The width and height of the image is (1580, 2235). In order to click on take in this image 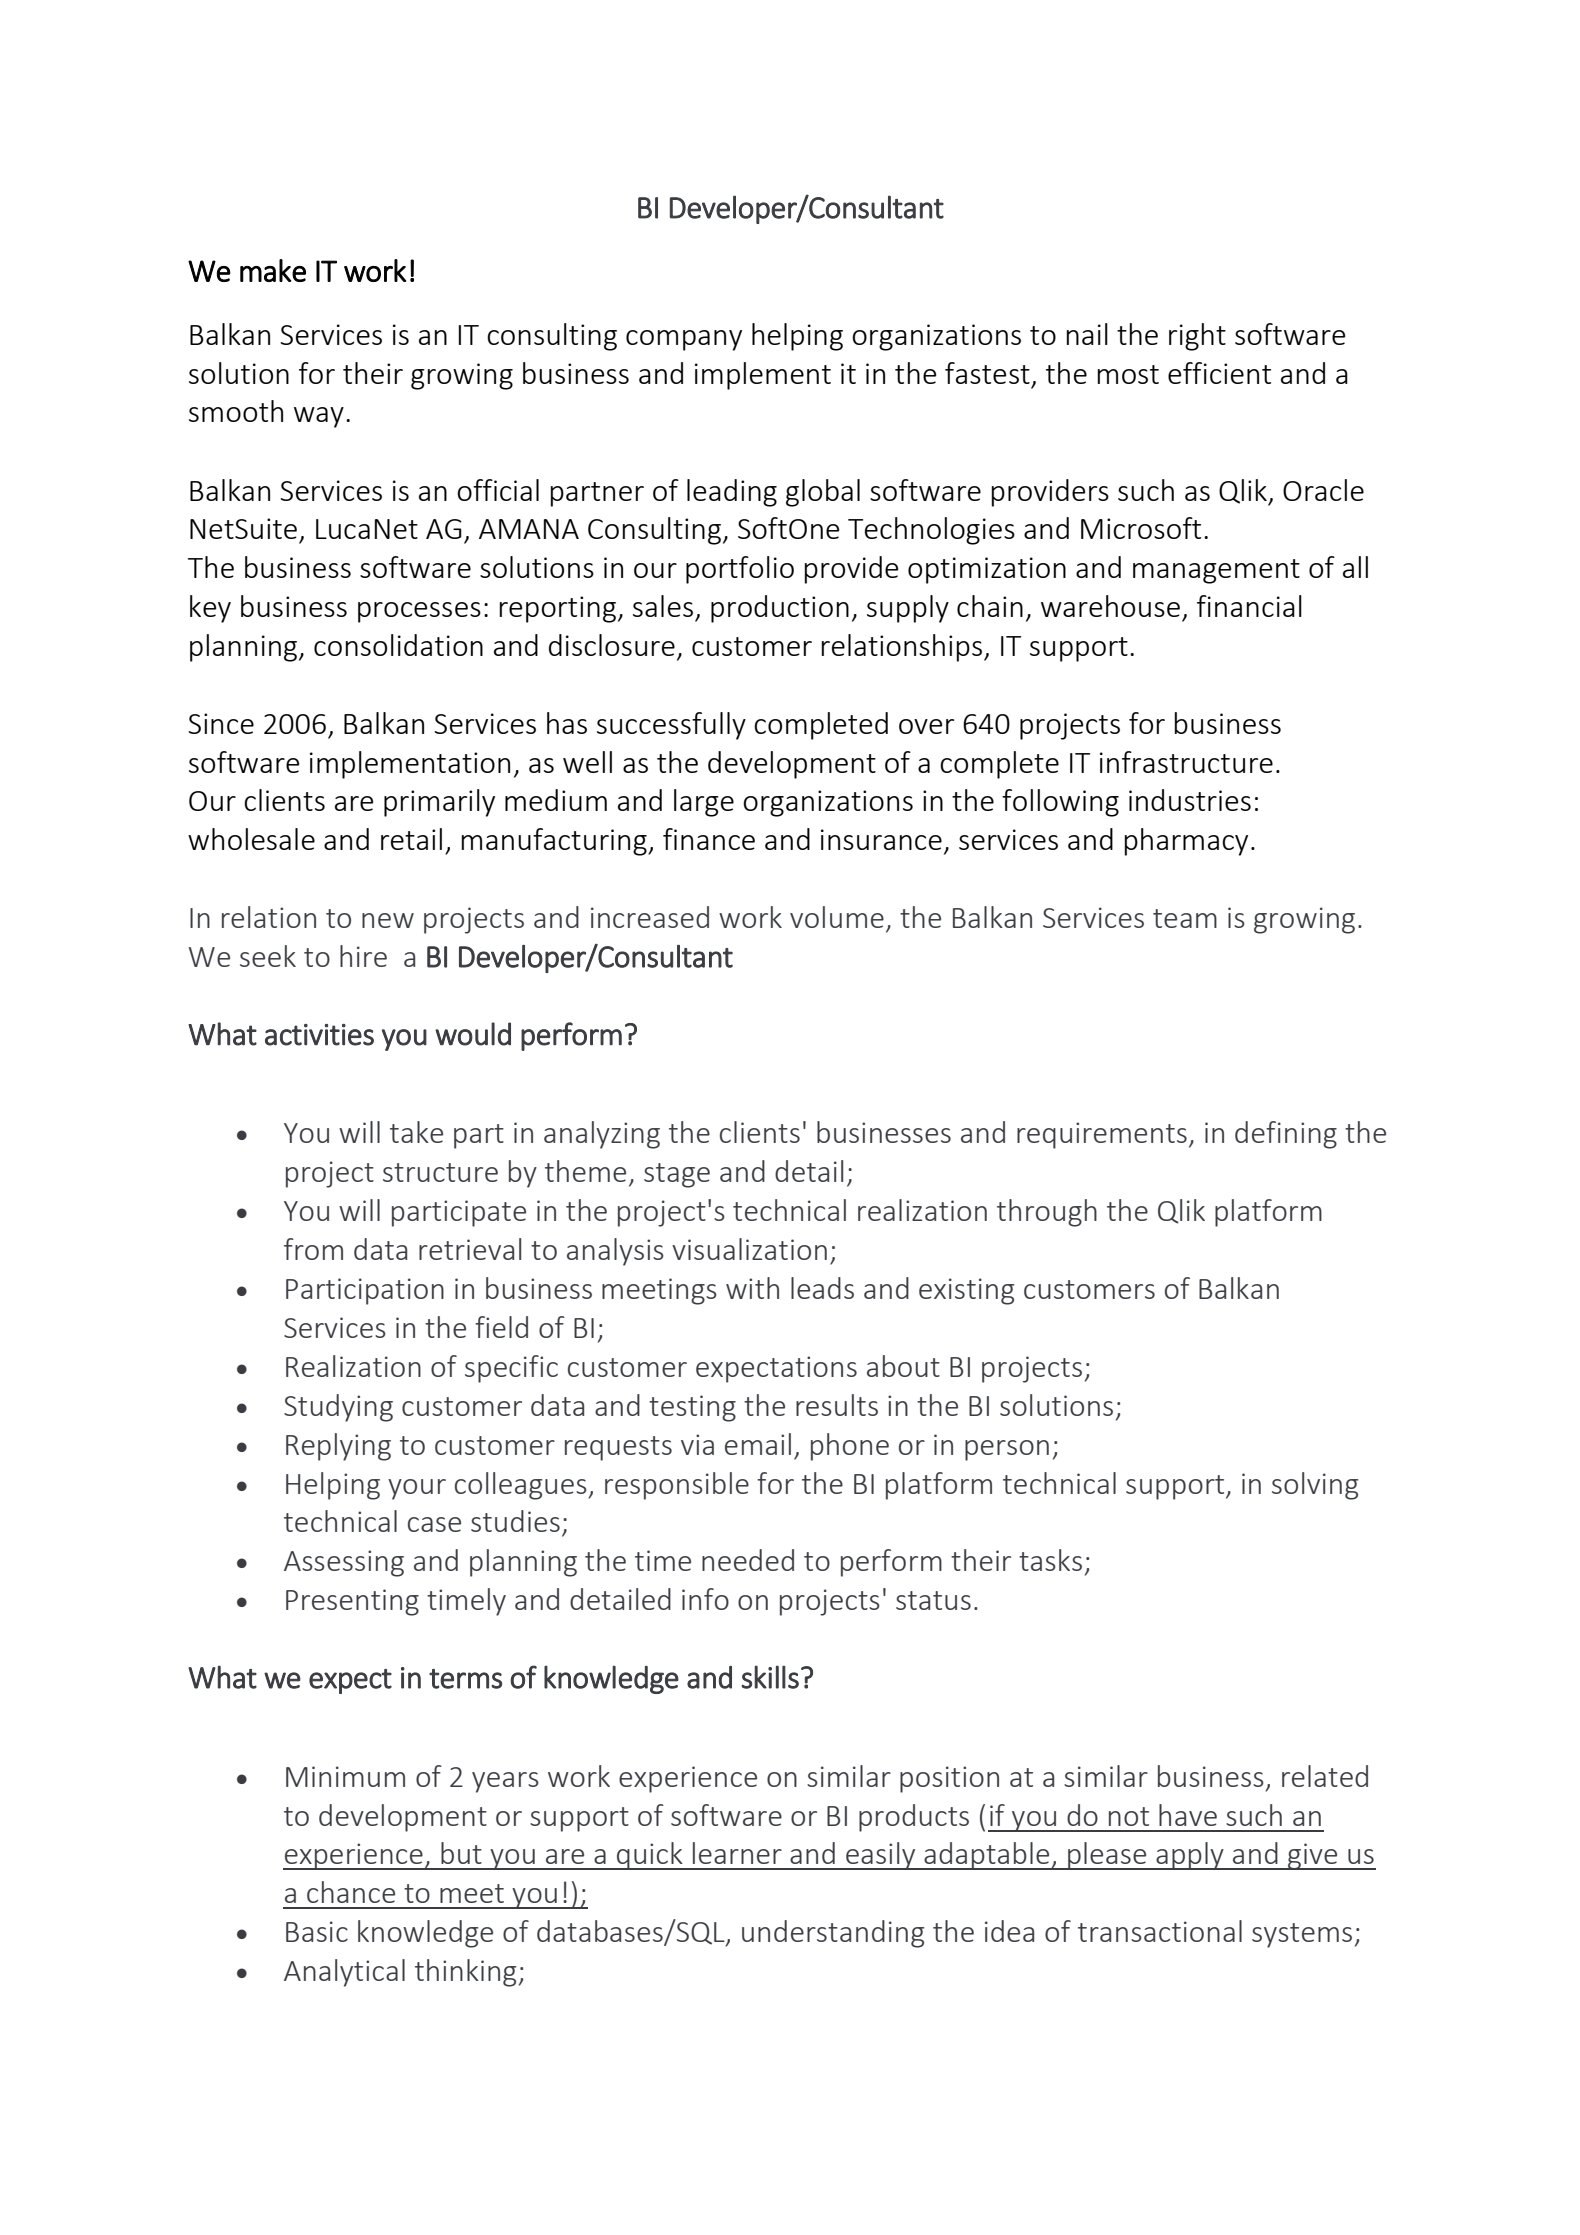, I will do `click(416, 1132)`.
